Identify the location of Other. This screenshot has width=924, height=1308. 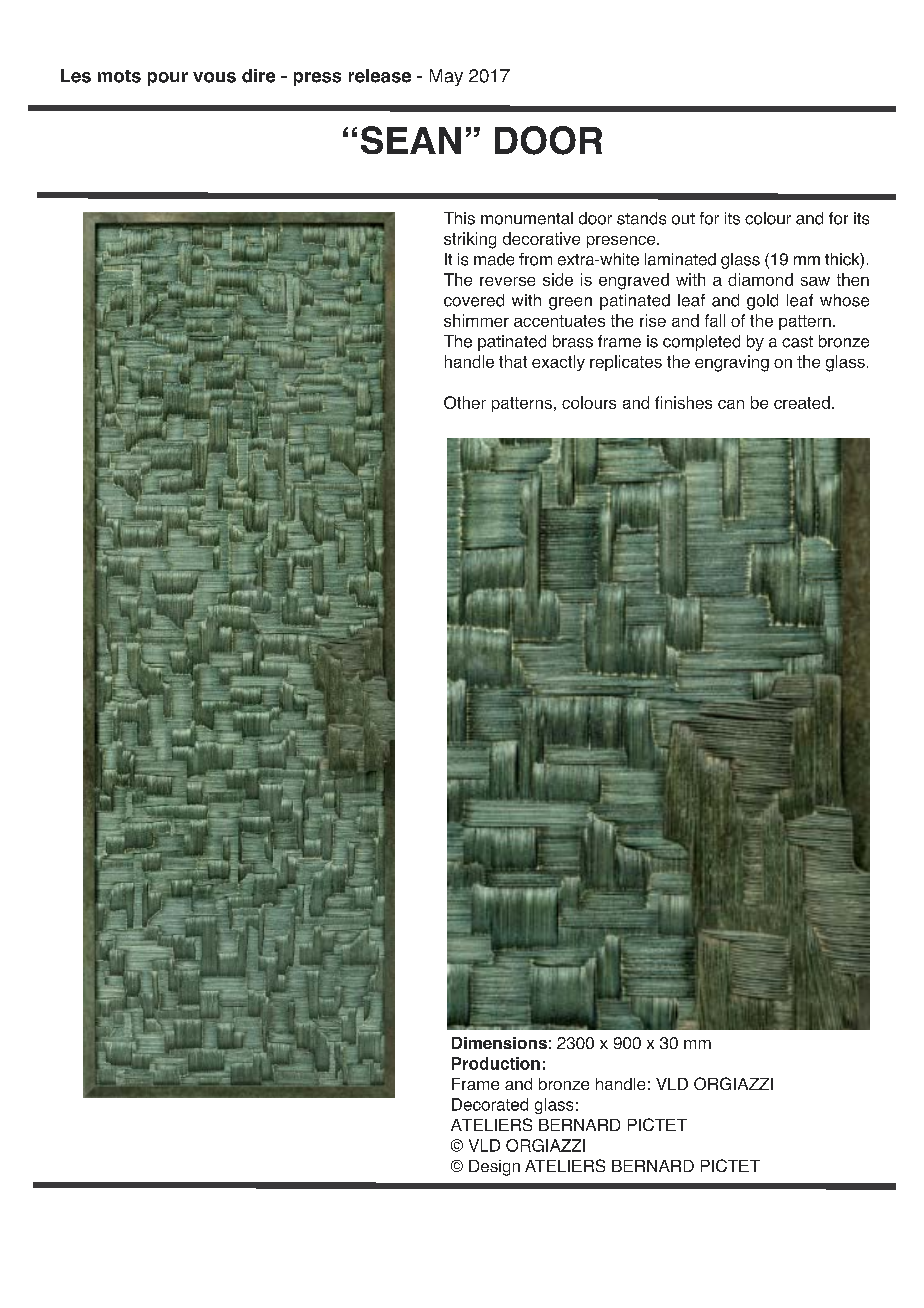
(465, 402).
